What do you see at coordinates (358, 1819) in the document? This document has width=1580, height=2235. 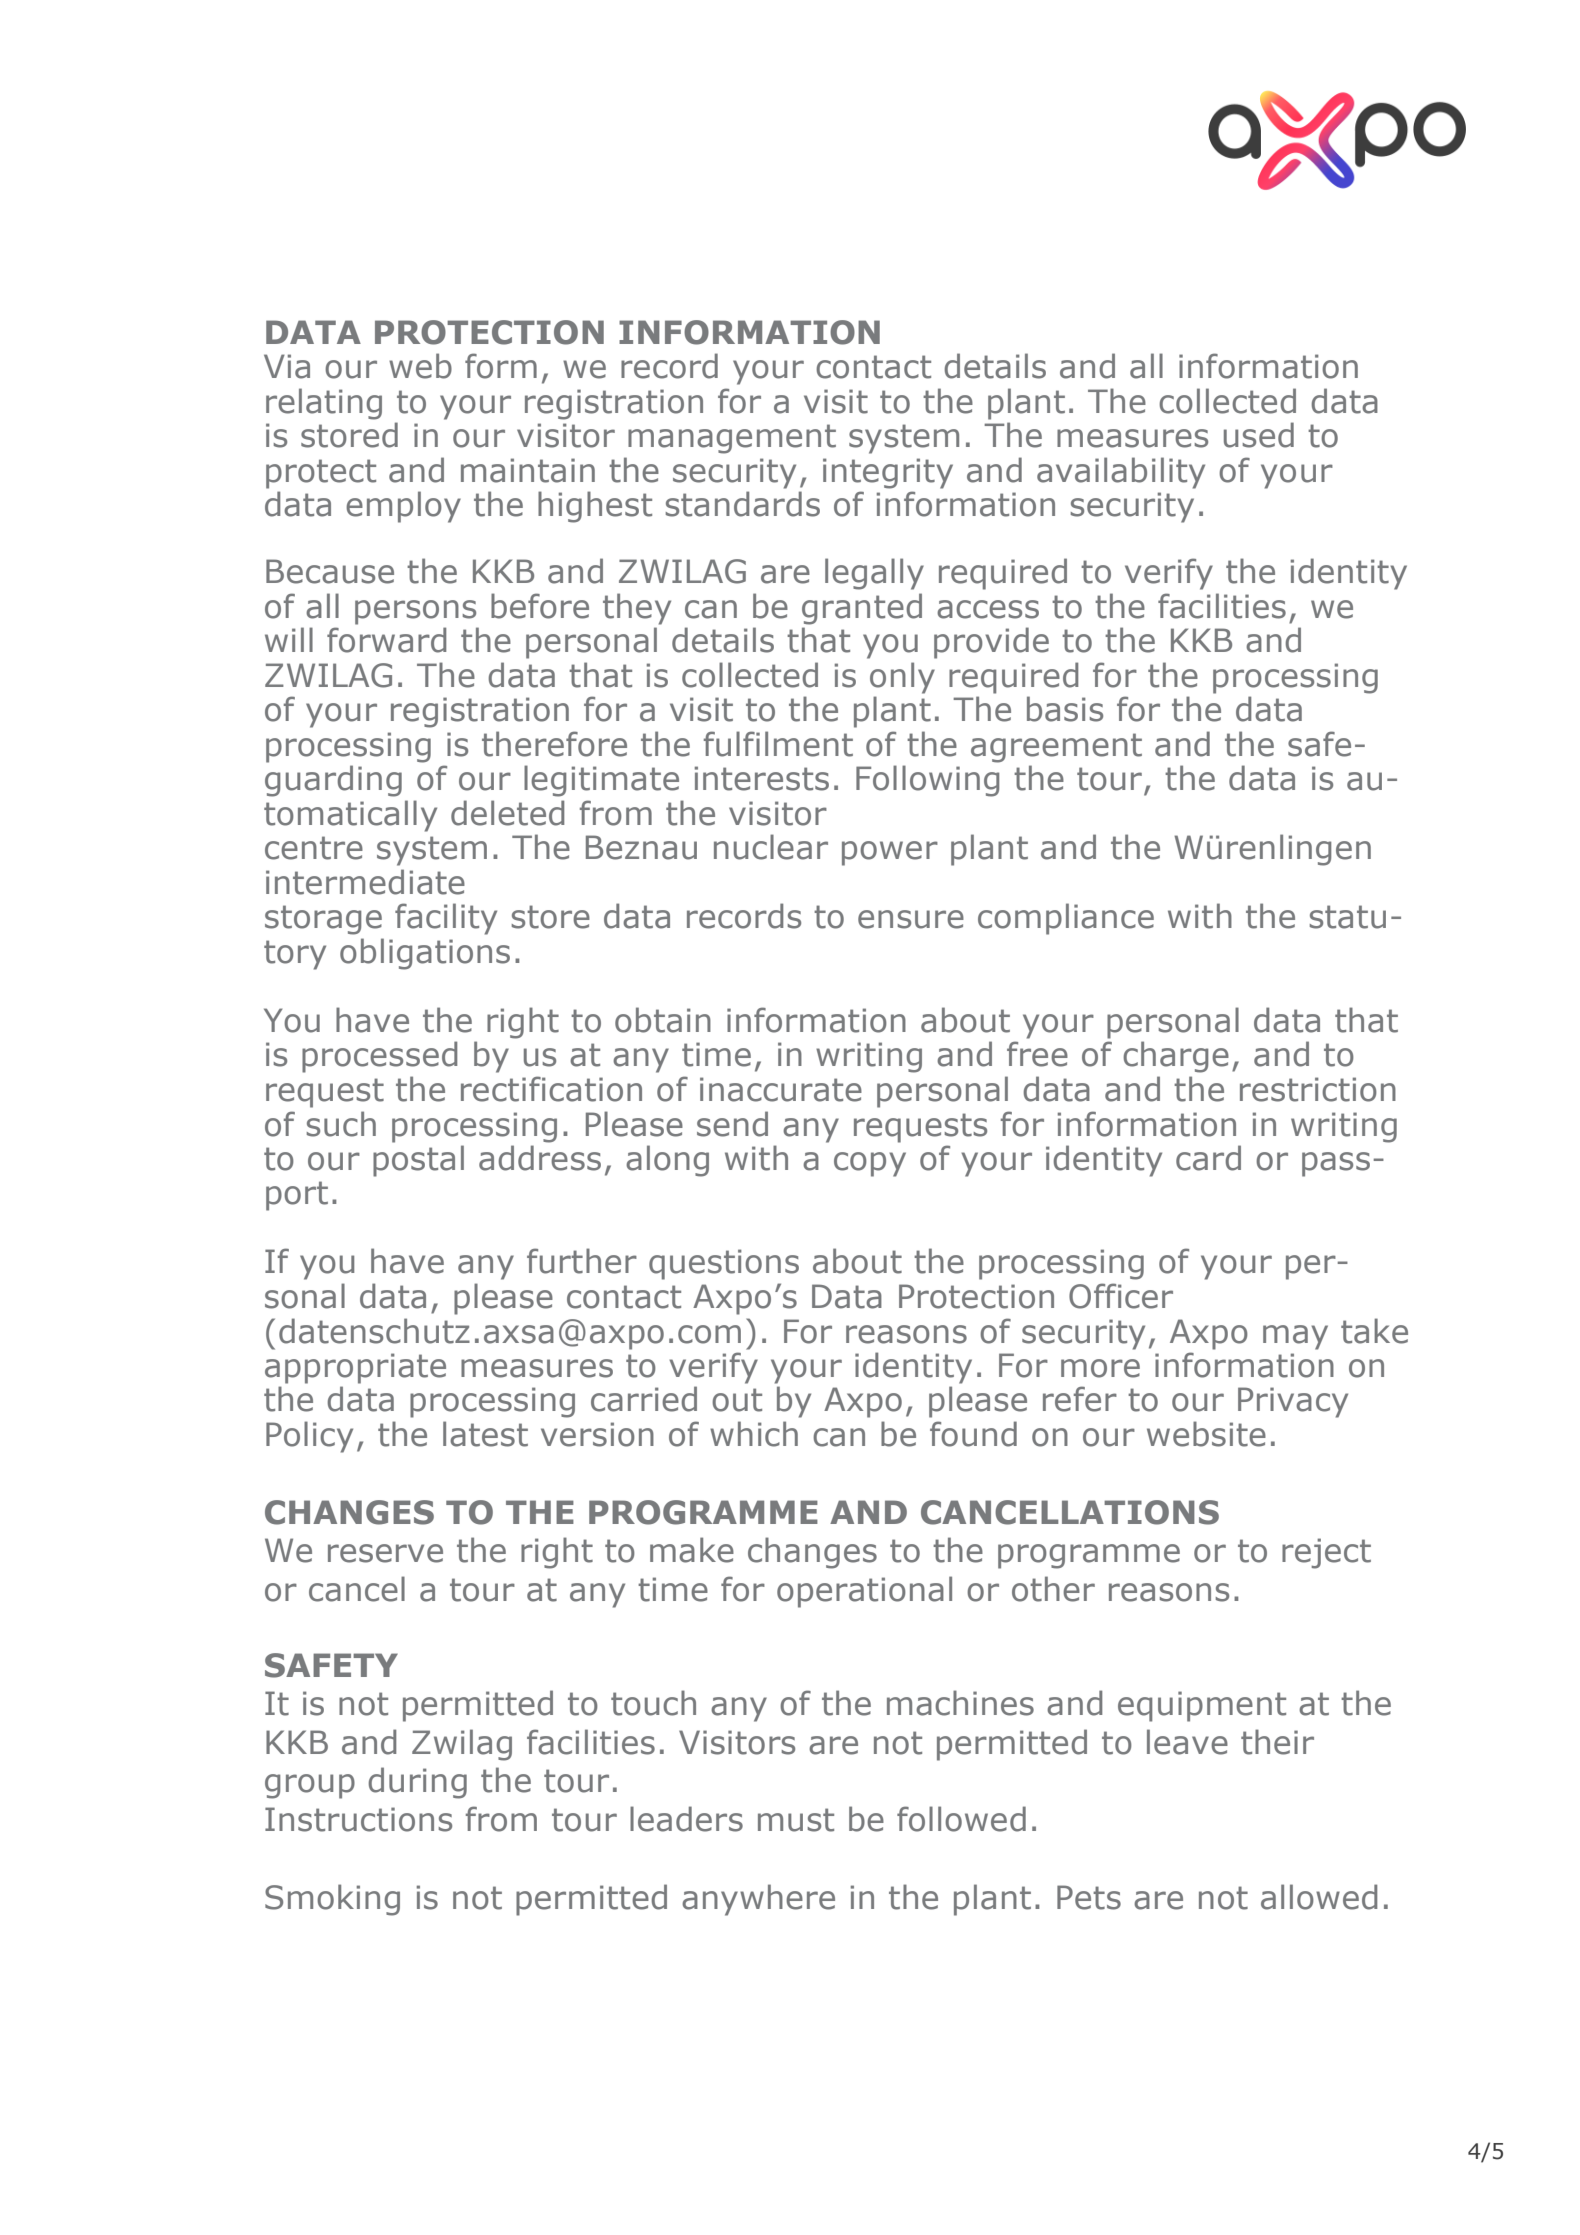 I see `Instructions` at bounding box center [358, 1819].
